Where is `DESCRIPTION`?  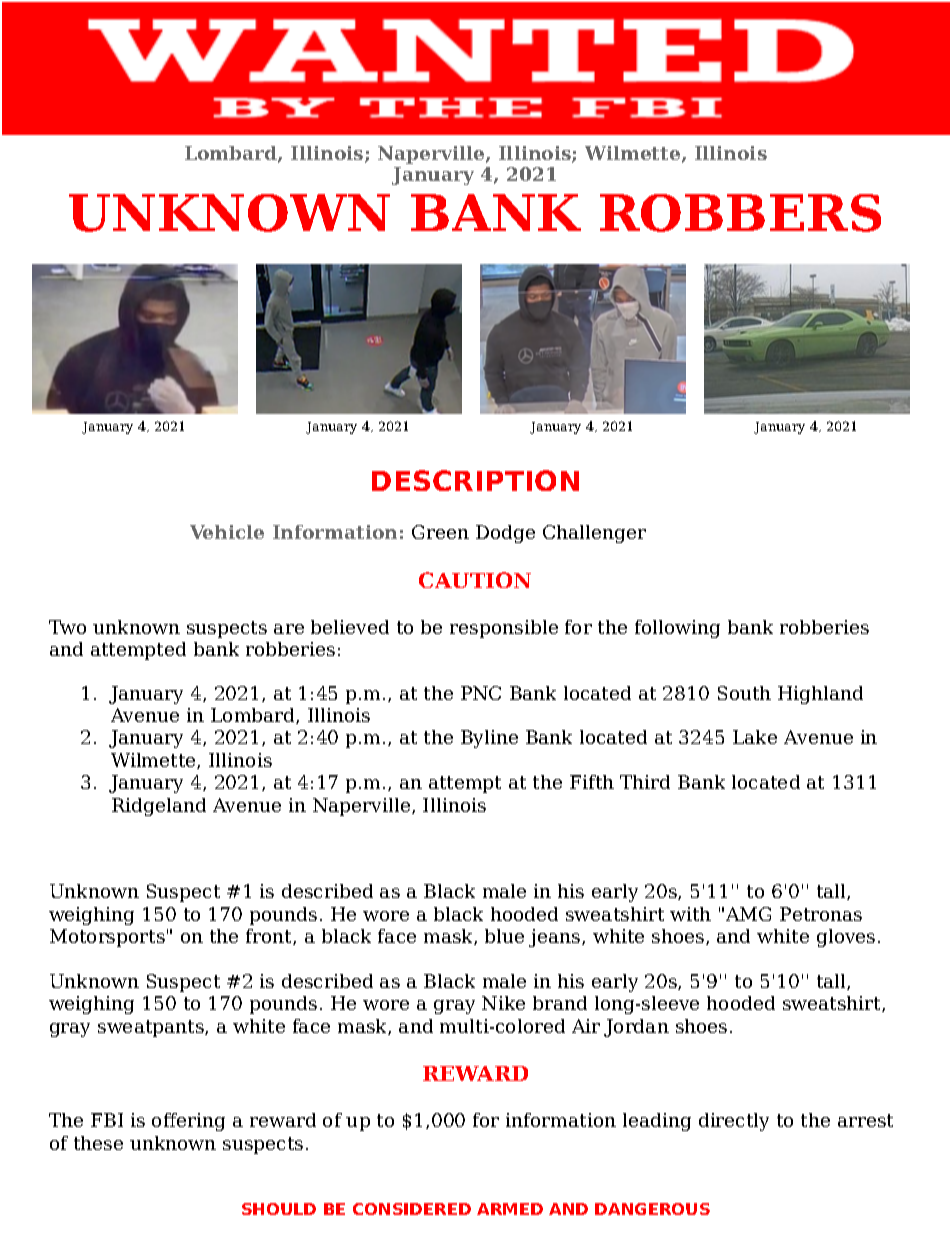
DESCRIPTION is located at coordinates (475, 480).
